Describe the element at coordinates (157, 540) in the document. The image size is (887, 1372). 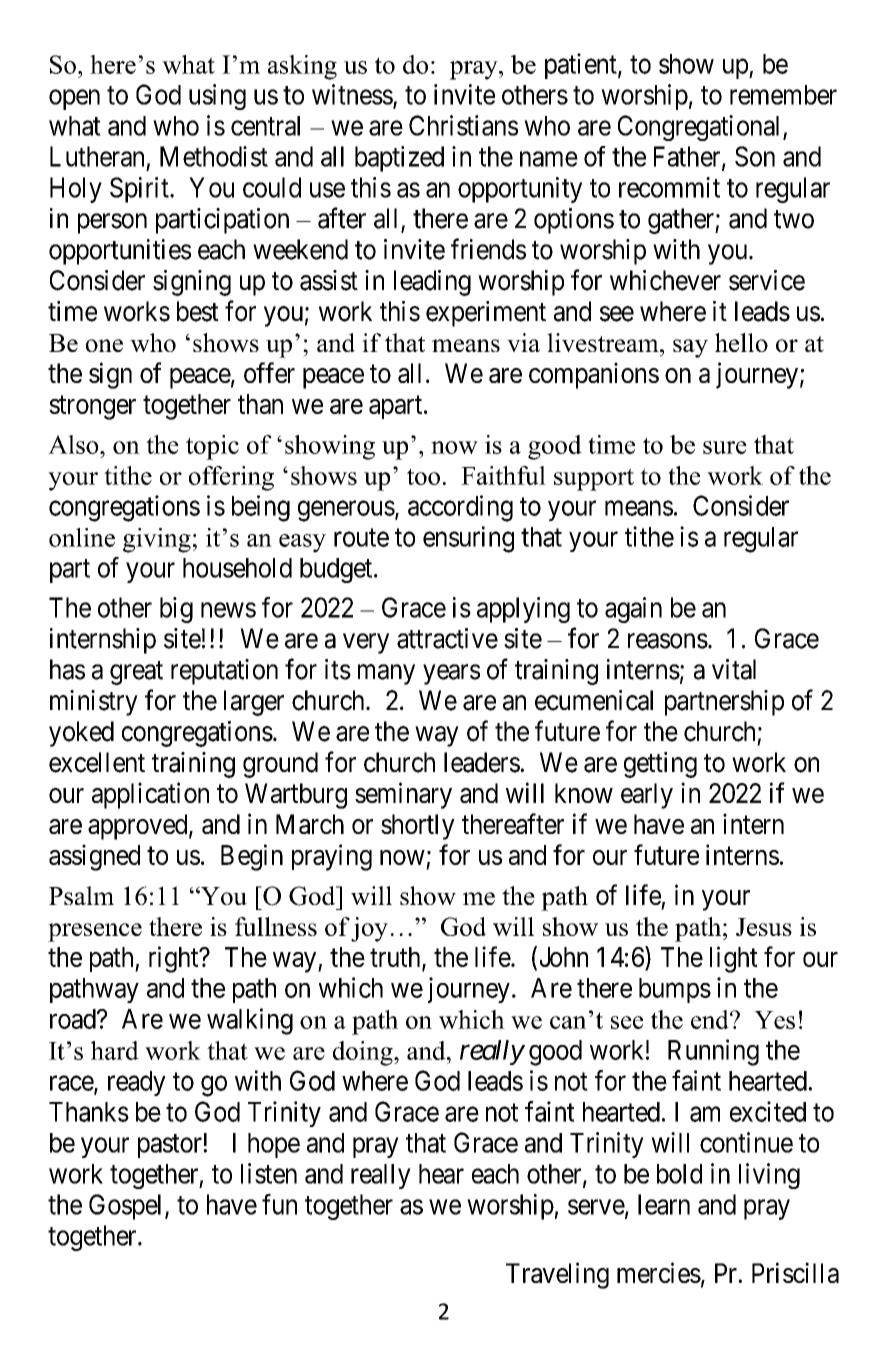
I see `giving` at that location.
